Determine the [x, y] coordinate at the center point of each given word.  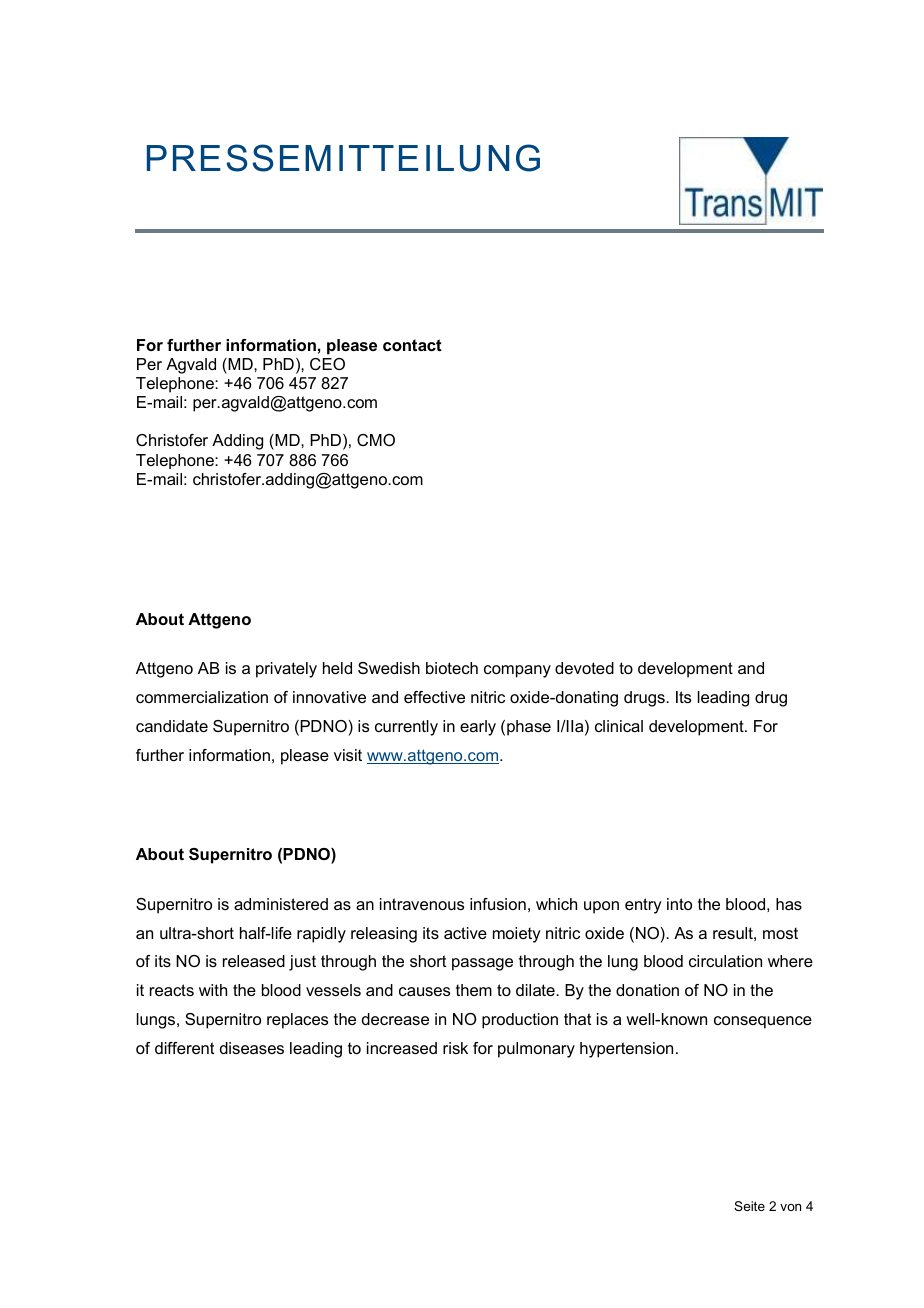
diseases [252, 1048]
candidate [172, 726]
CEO [327, 364]
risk [455, 1048]
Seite [749, 1206]
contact [412, 345]
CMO [376, 440]
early [478, 728]
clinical [619, 726]
